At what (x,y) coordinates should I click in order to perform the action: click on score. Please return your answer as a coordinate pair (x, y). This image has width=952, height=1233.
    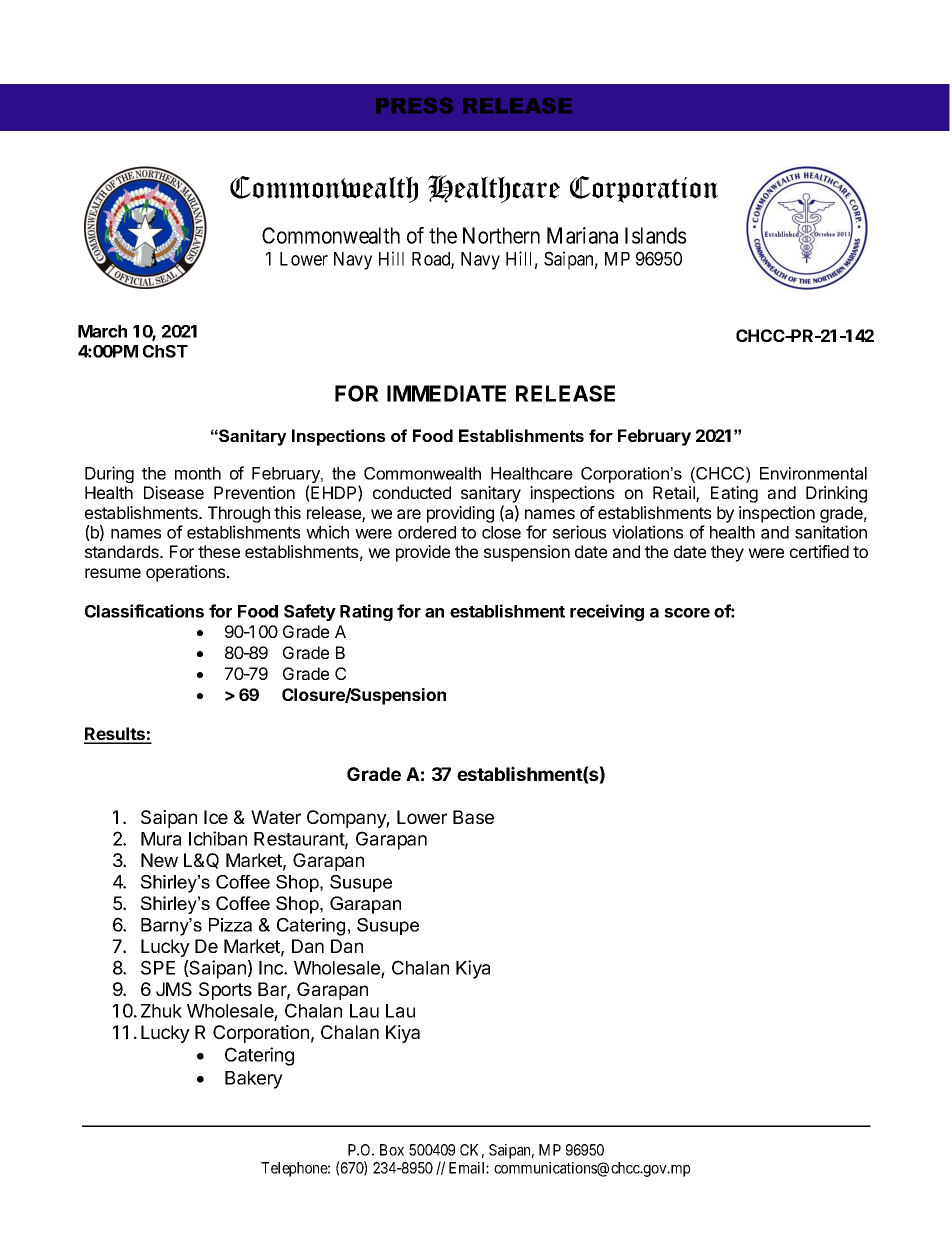
    Looking at the image, I should click on (687, 613).
